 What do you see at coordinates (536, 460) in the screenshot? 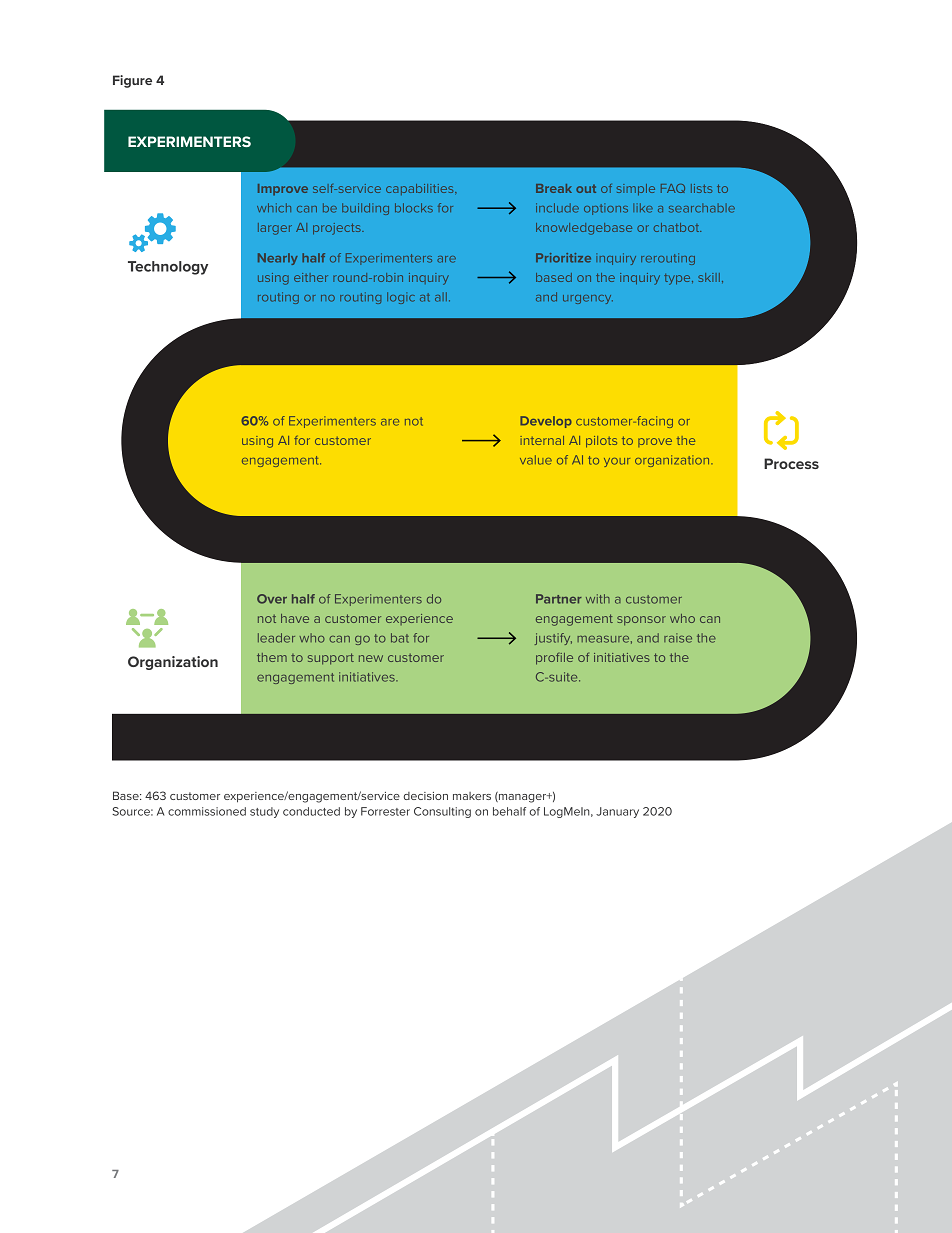
I see `value` at bounding box center [536, 460].
